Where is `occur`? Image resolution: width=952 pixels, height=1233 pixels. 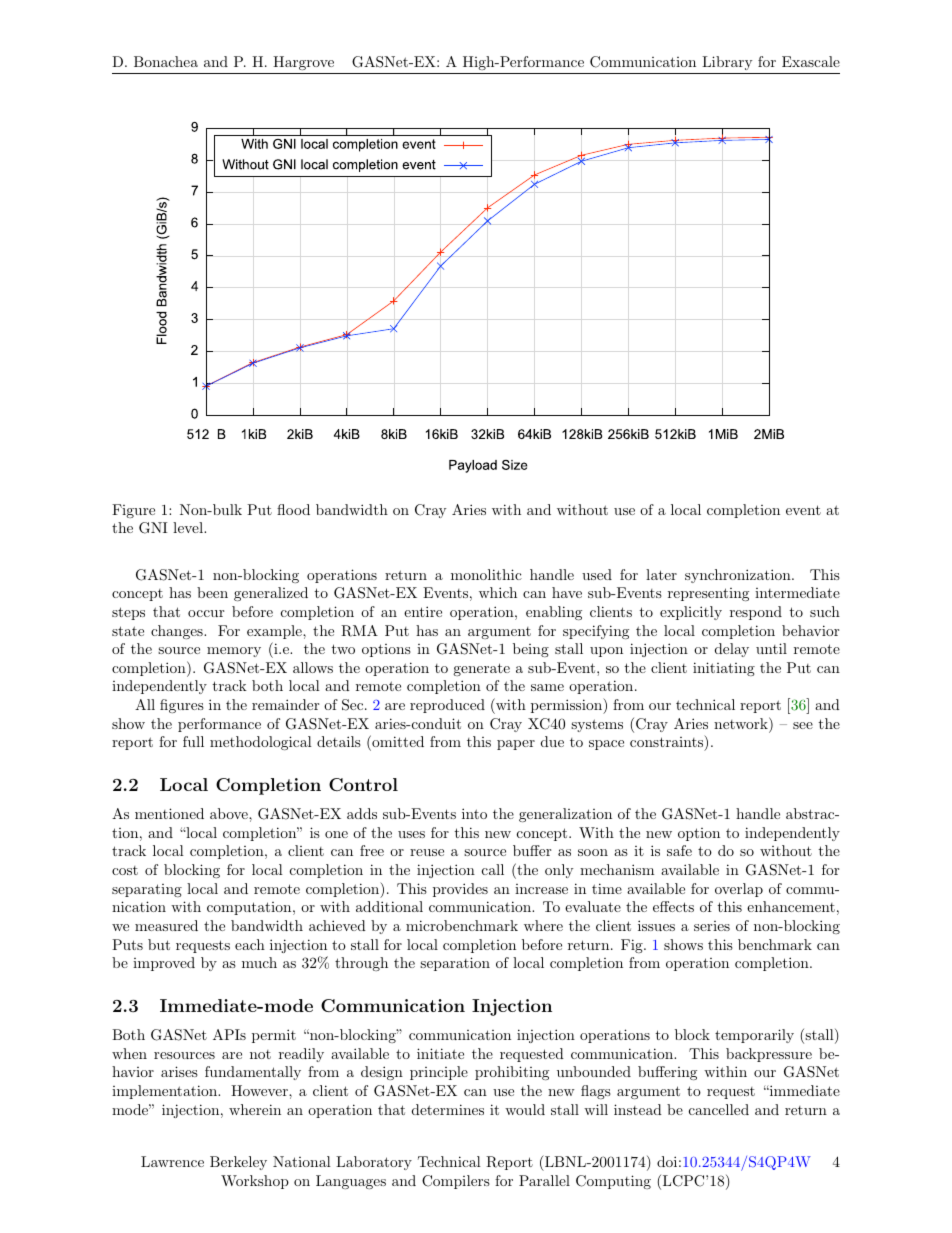 occur is located at coordinates (206, 613).
